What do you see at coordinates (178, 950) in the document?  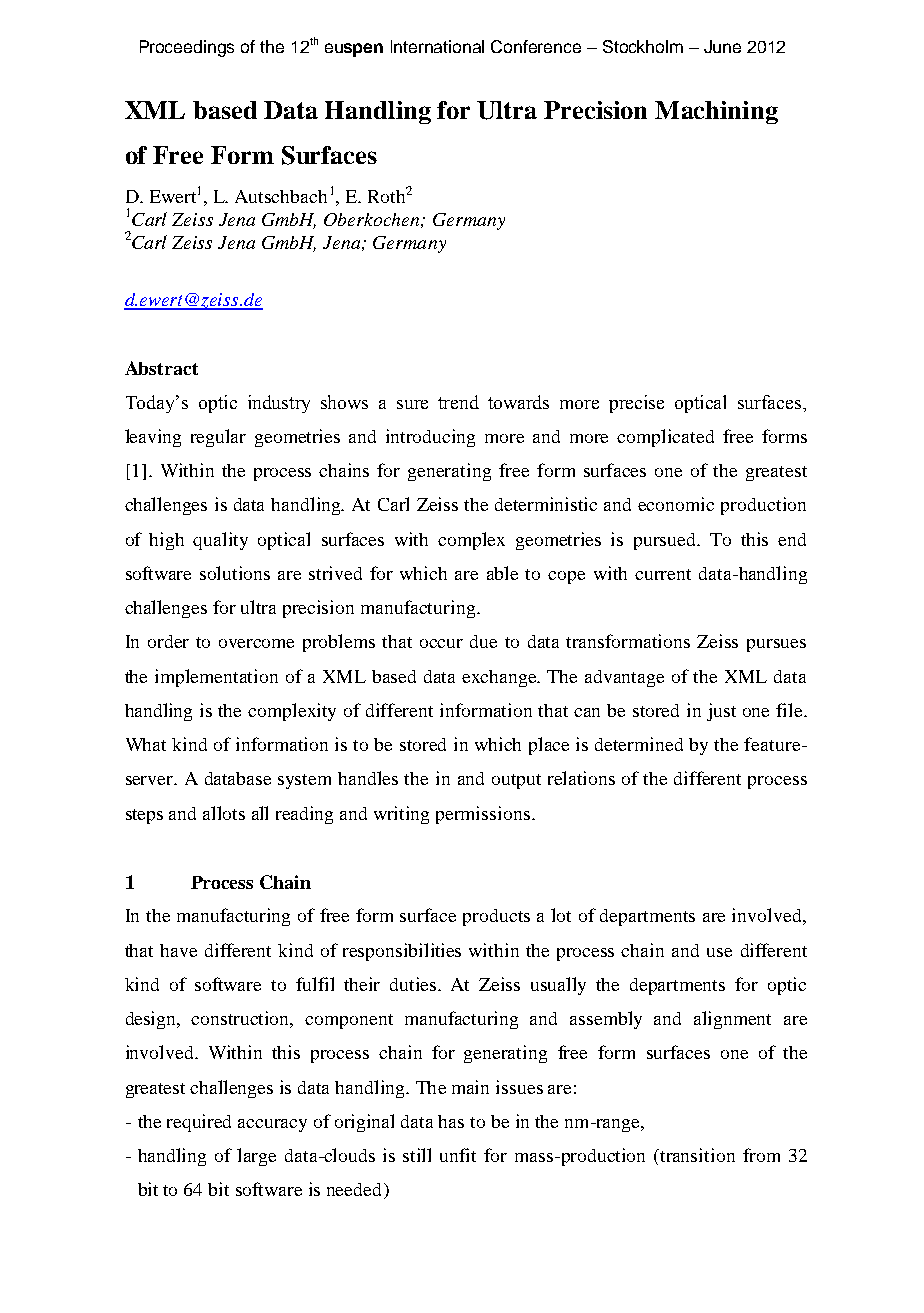 I see `have` at bounding box center [178, 950].
